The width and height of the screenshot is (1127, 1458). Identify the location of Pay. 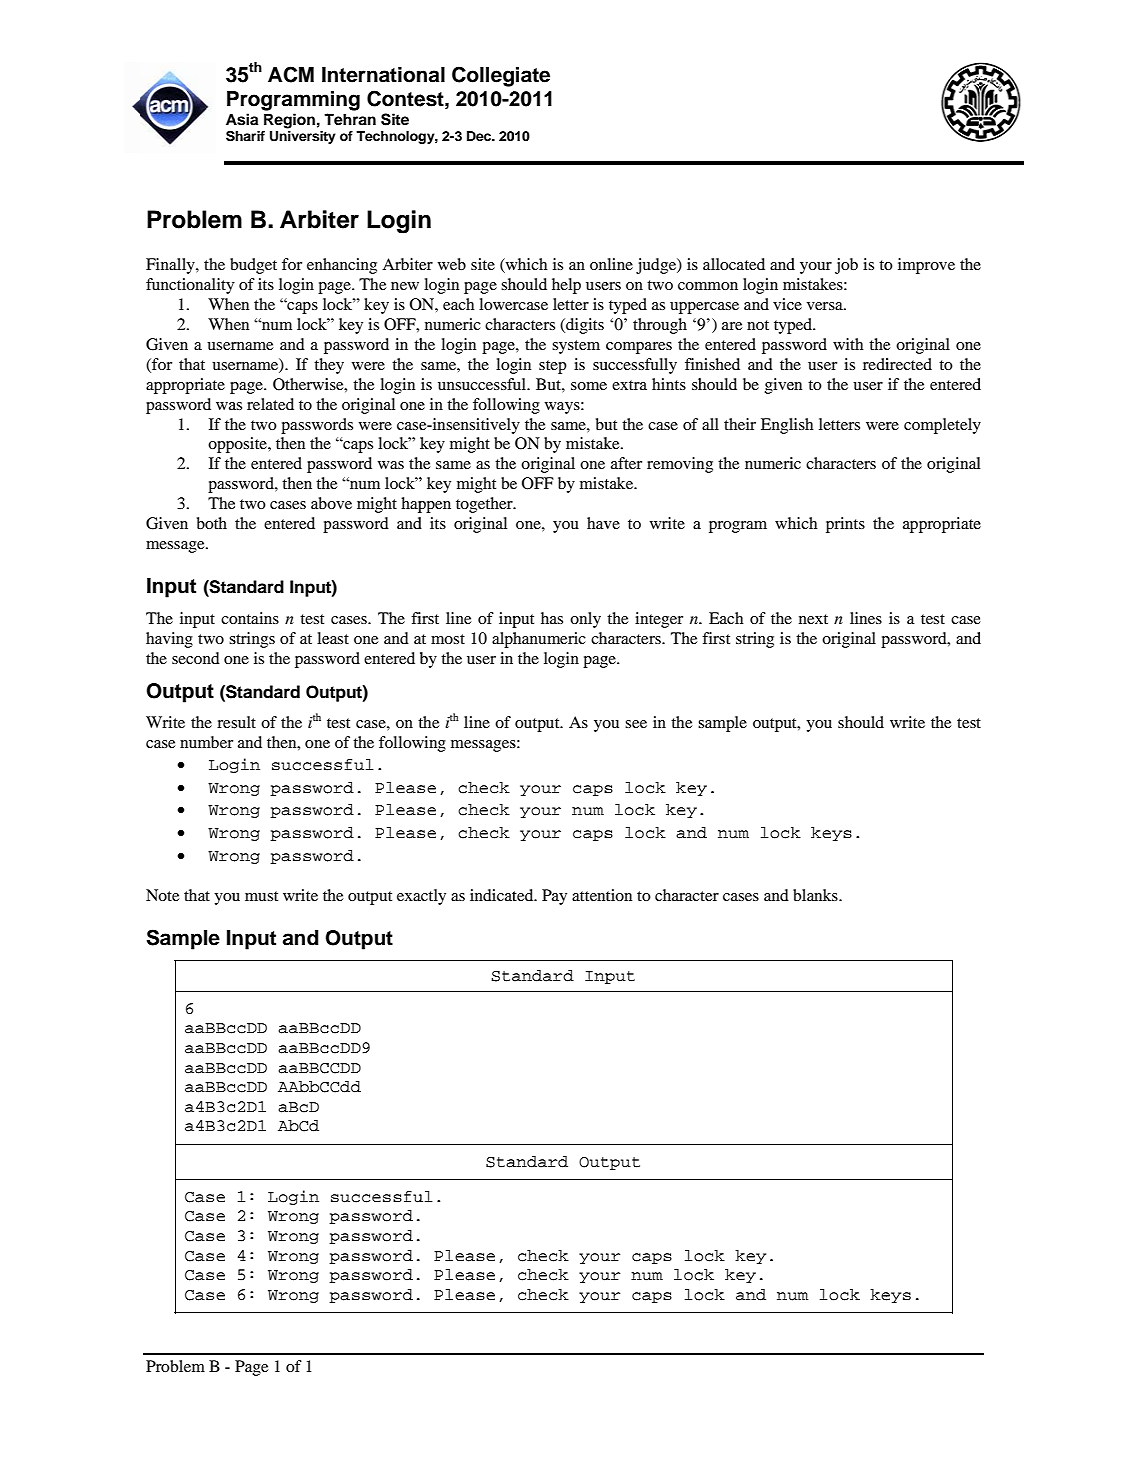
(554, 897).
